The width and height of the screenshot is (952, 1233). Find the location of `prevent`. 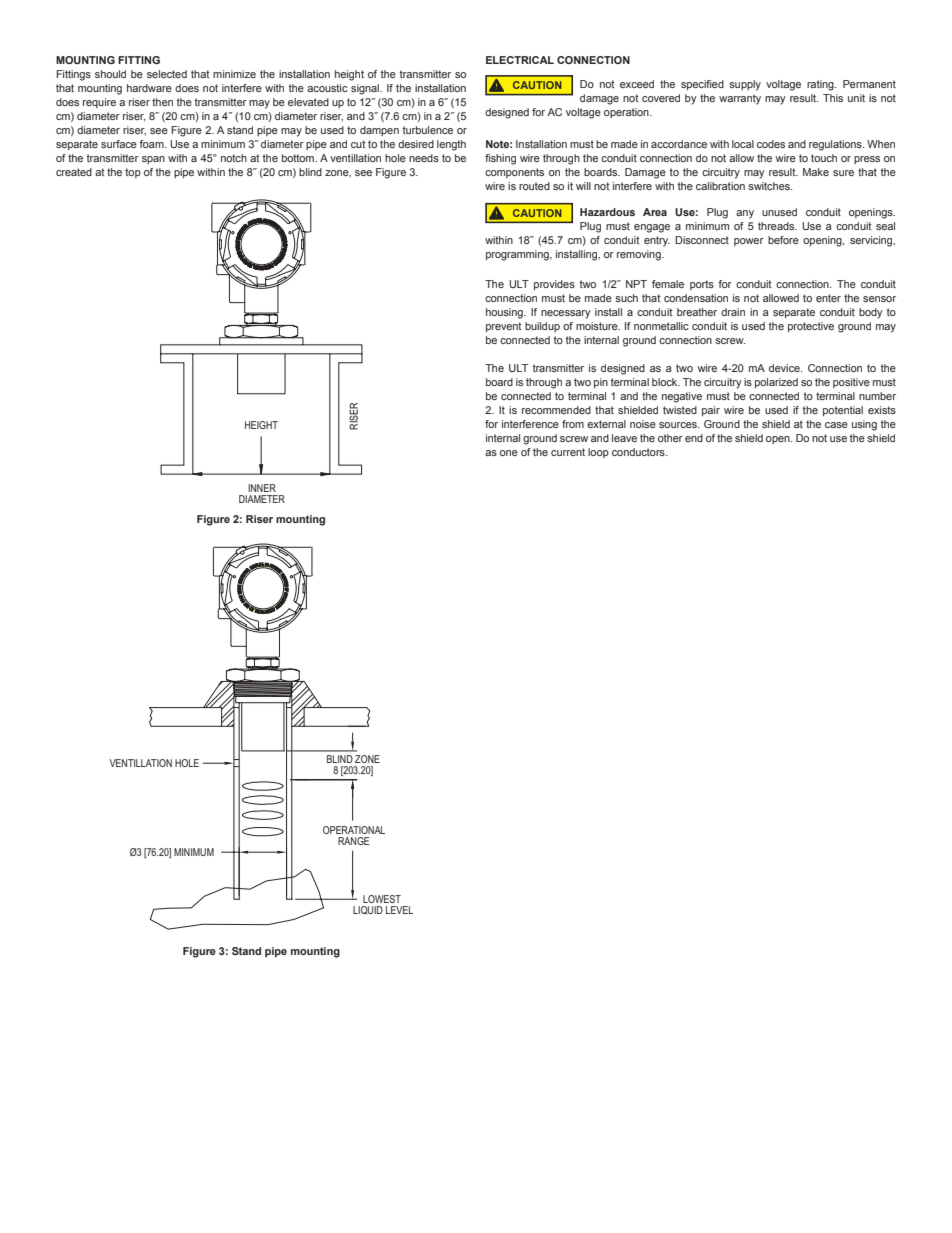

prevent is located at coordinates (504, 327).
